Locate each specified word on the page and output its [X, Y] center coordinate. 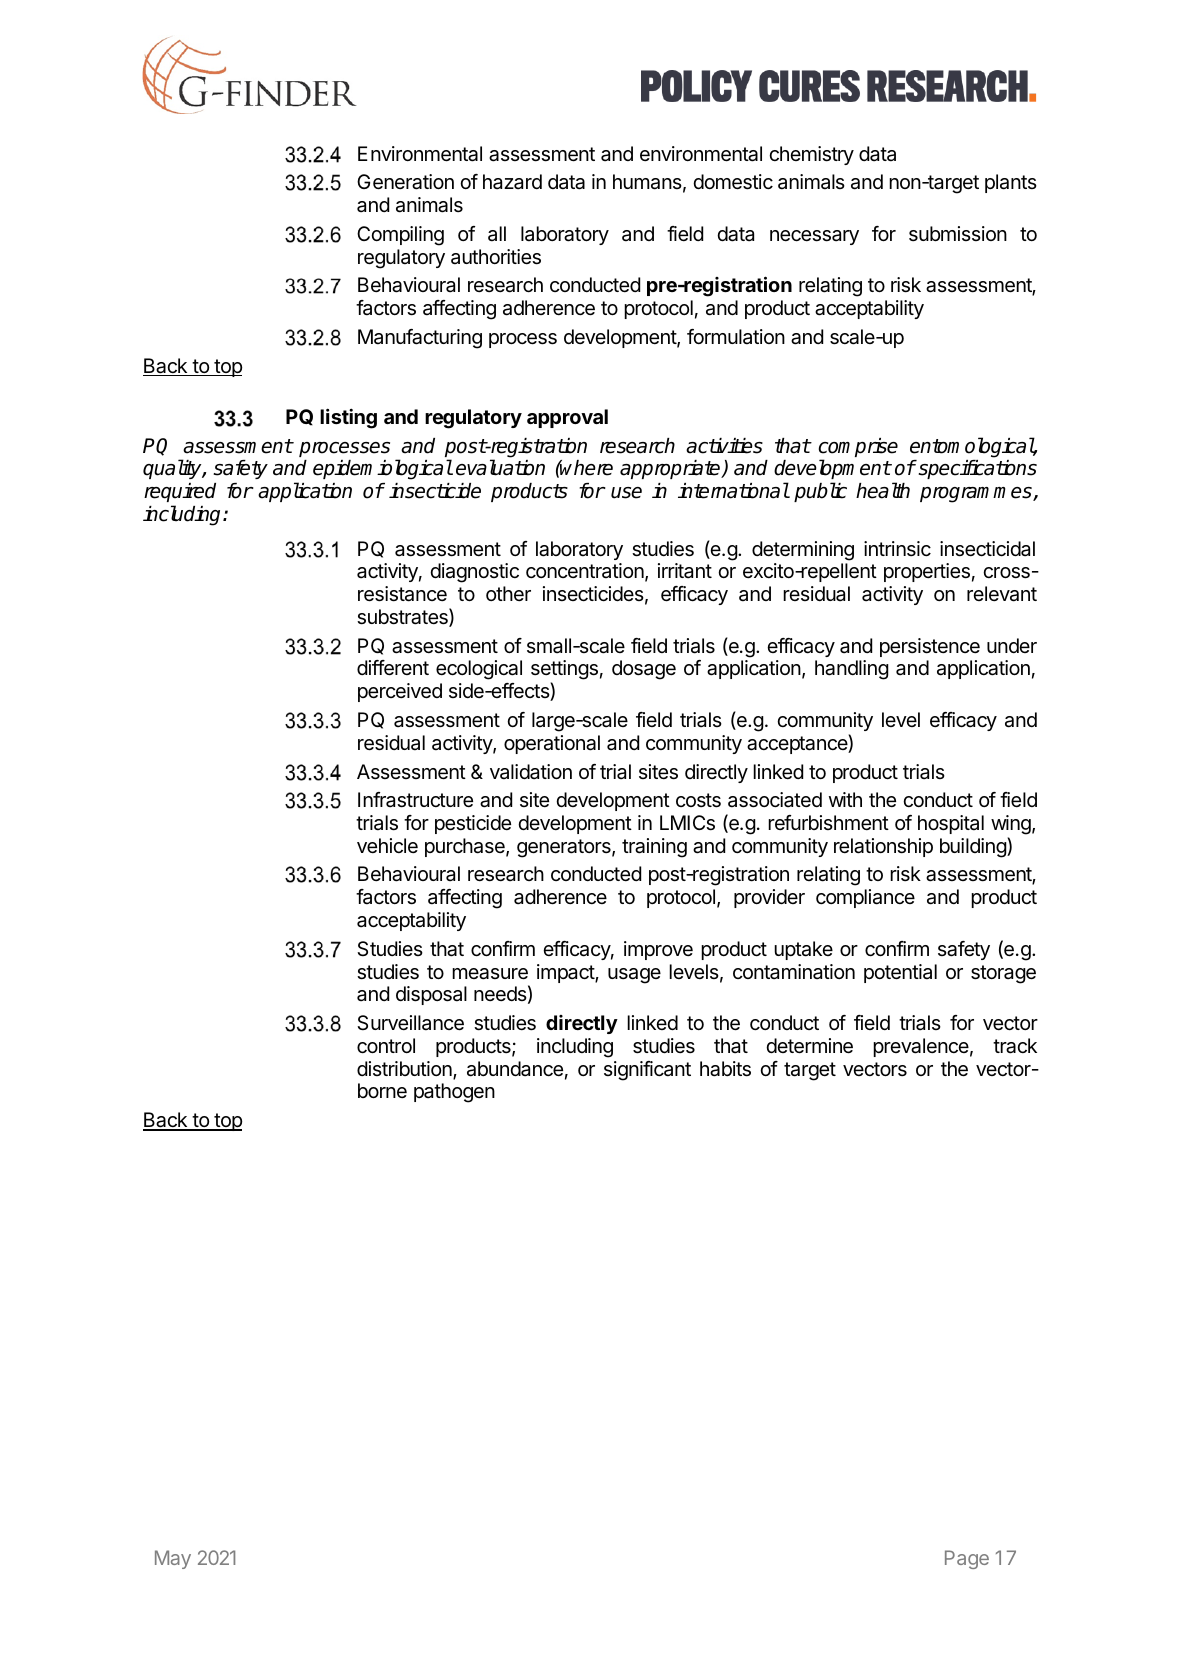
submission [958, 233]
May [173, 1559]
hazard [512, 182]
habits [725, 1069]
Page [967, 1559]
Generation [405, 182]
